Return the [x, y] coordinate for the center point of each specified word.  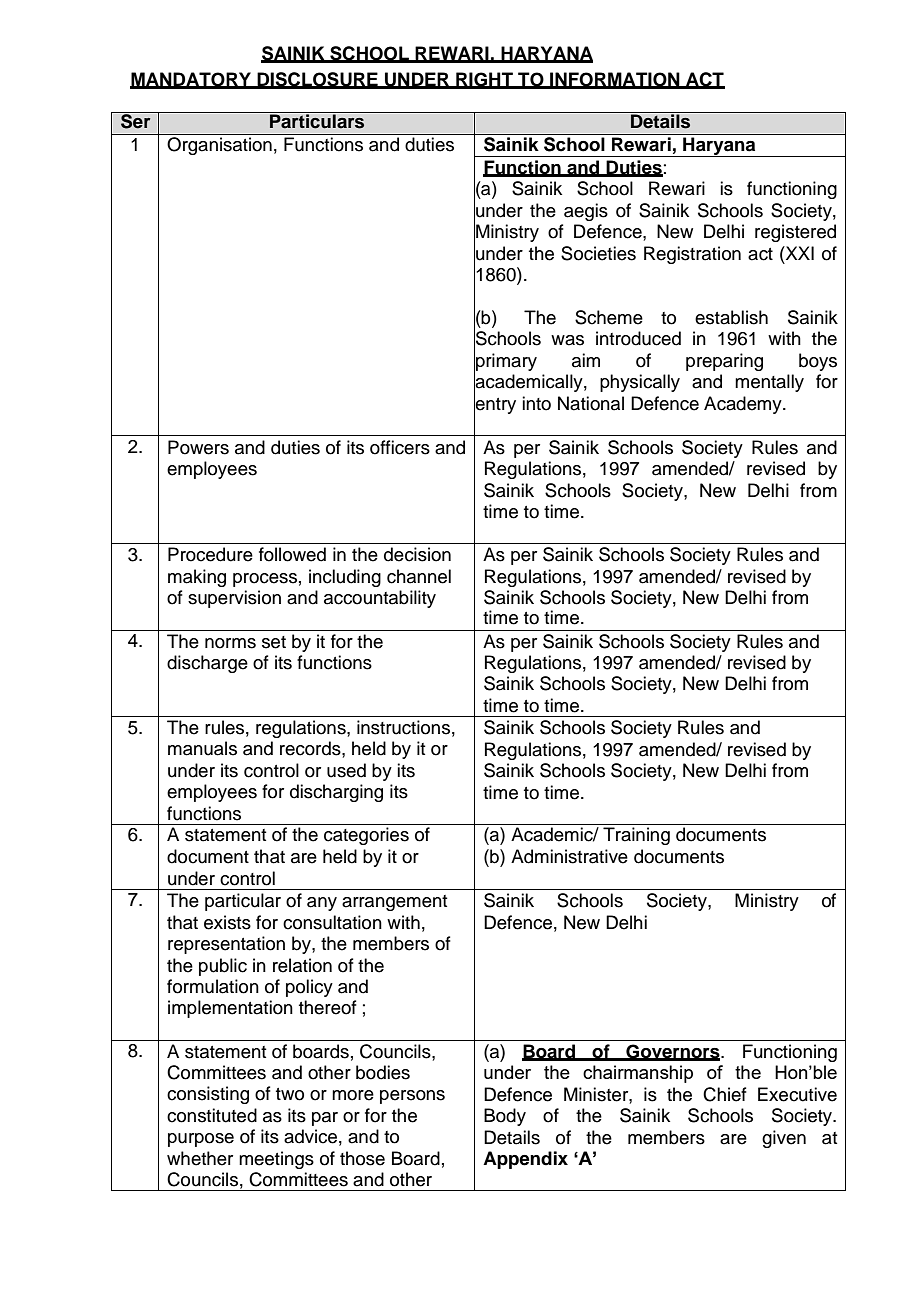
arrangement [394, 903]
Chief [725, 1094]
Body [505, 1117]
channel [419, 576]
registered [795, 233]
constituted [212, 1115]
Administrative [569, 856]
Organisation [219, 146]
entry [495, 405]
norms [230, 643]
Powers [198, 447]
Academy [744, 405]
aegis [586, 212]
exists [227, 922]
